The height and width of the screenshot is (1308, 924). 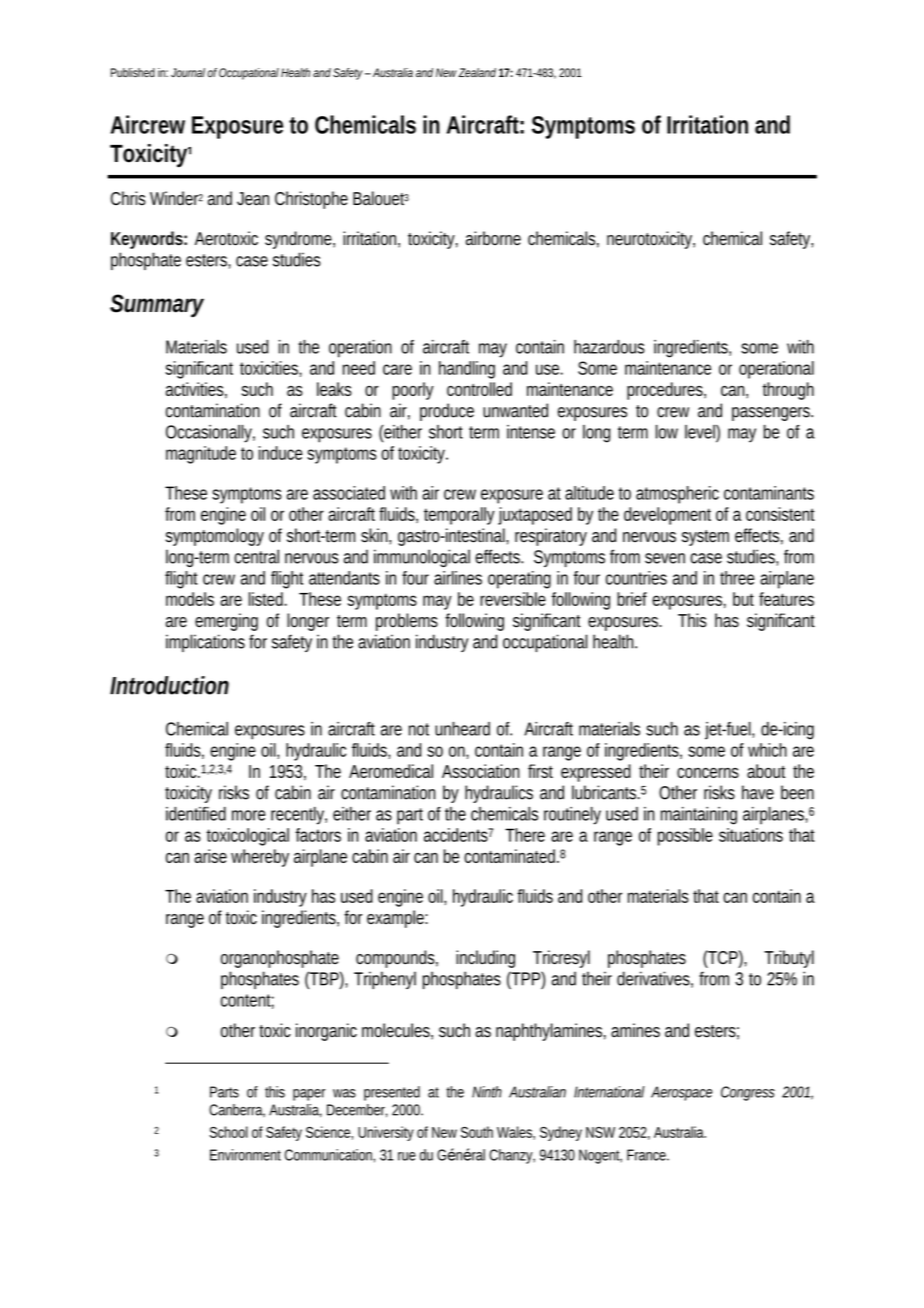 I want to click on derivatives, so click(x=655, y=979).
